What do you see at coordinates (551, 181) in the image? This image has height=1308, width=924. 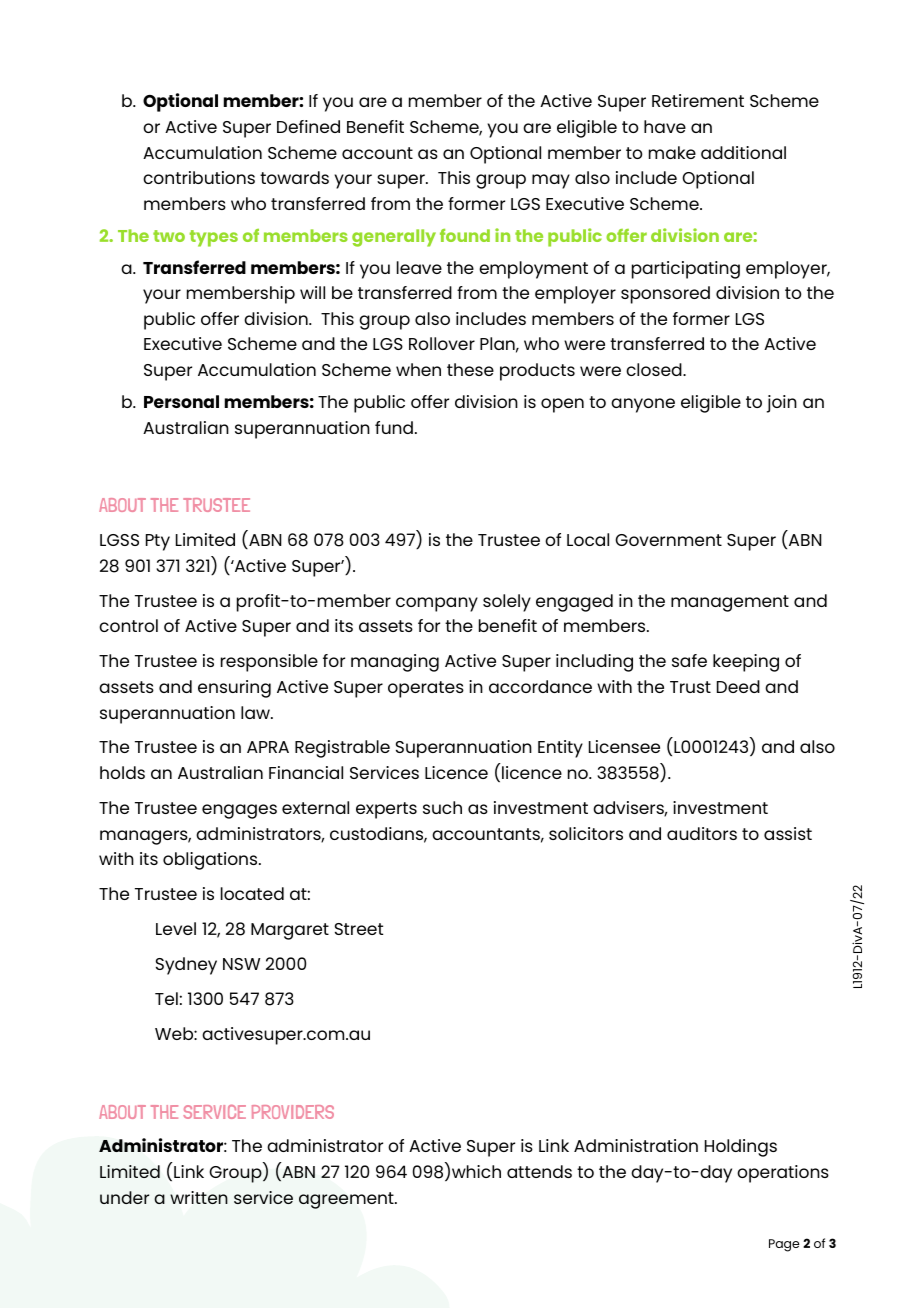 I see `may` at bounding box center [551, 181].
